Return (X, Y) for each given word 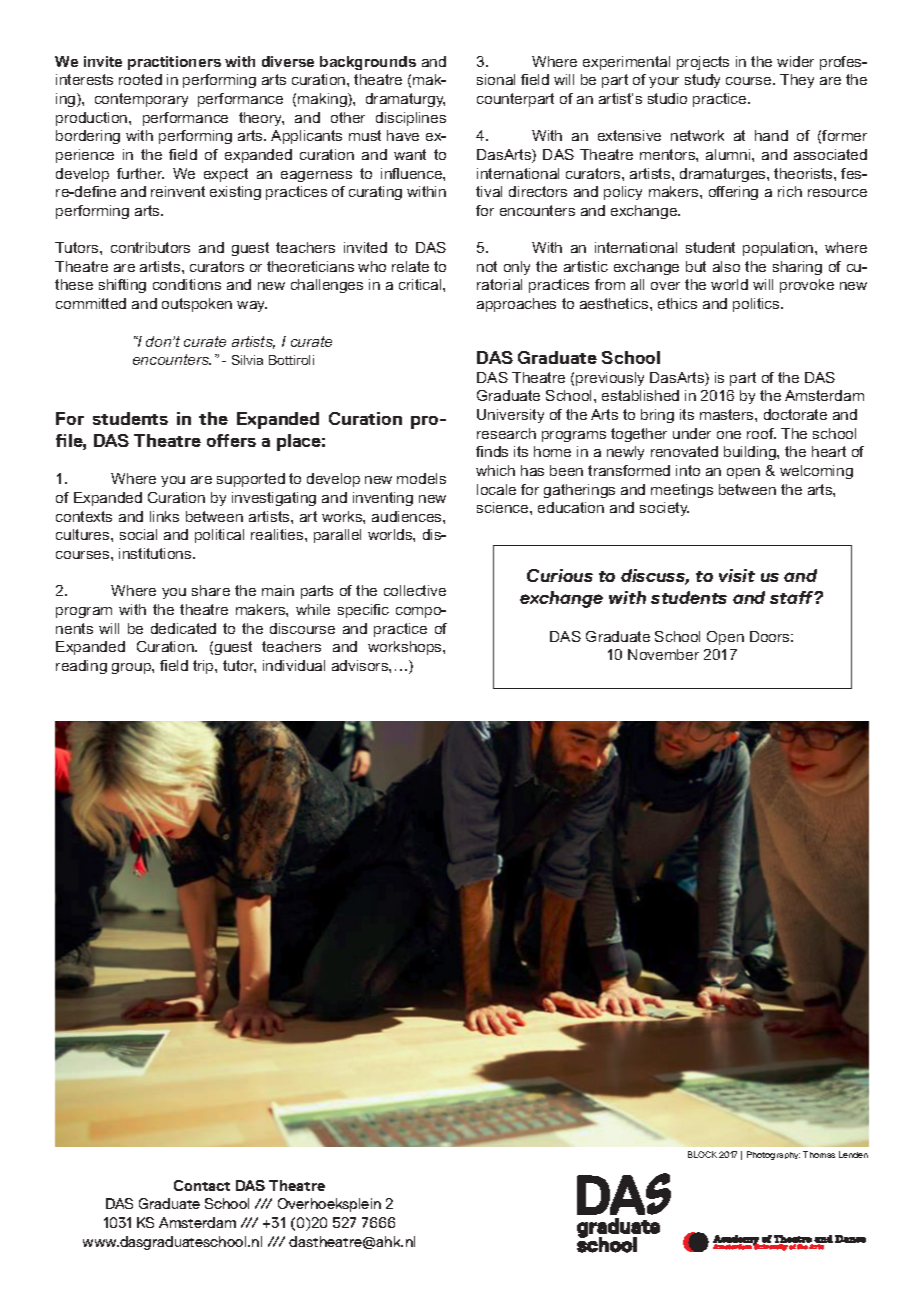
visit (737, 575)
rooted (140, 79)
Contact (202, 1185)
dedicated (183, 628)
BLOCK (702, 1154)
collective (415, 590)
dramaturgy (405, 100)
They (797, 81)
